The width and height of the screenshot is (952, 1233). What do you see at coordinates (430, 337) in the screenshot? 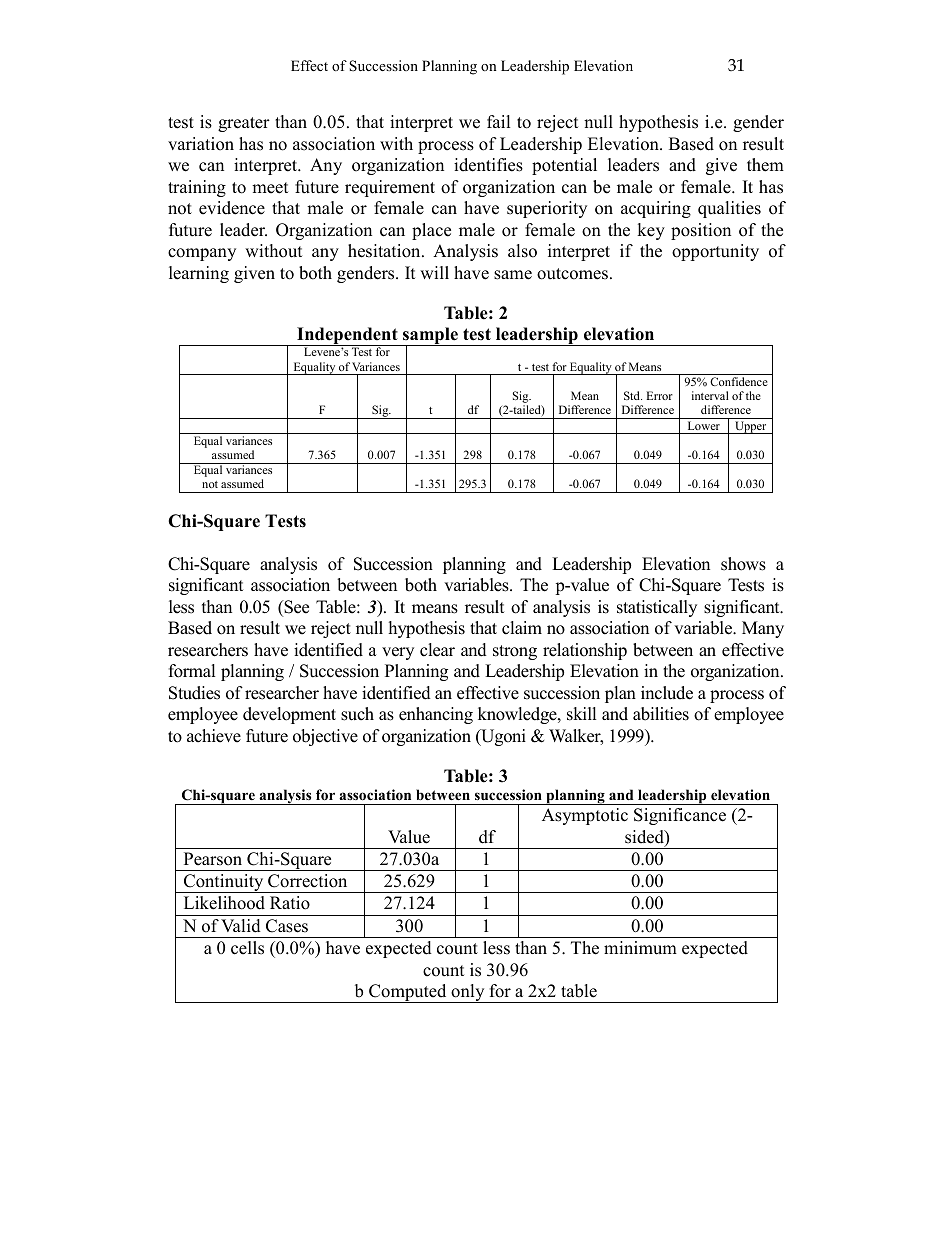
I see `sample` at bounding box center [430, 337].
